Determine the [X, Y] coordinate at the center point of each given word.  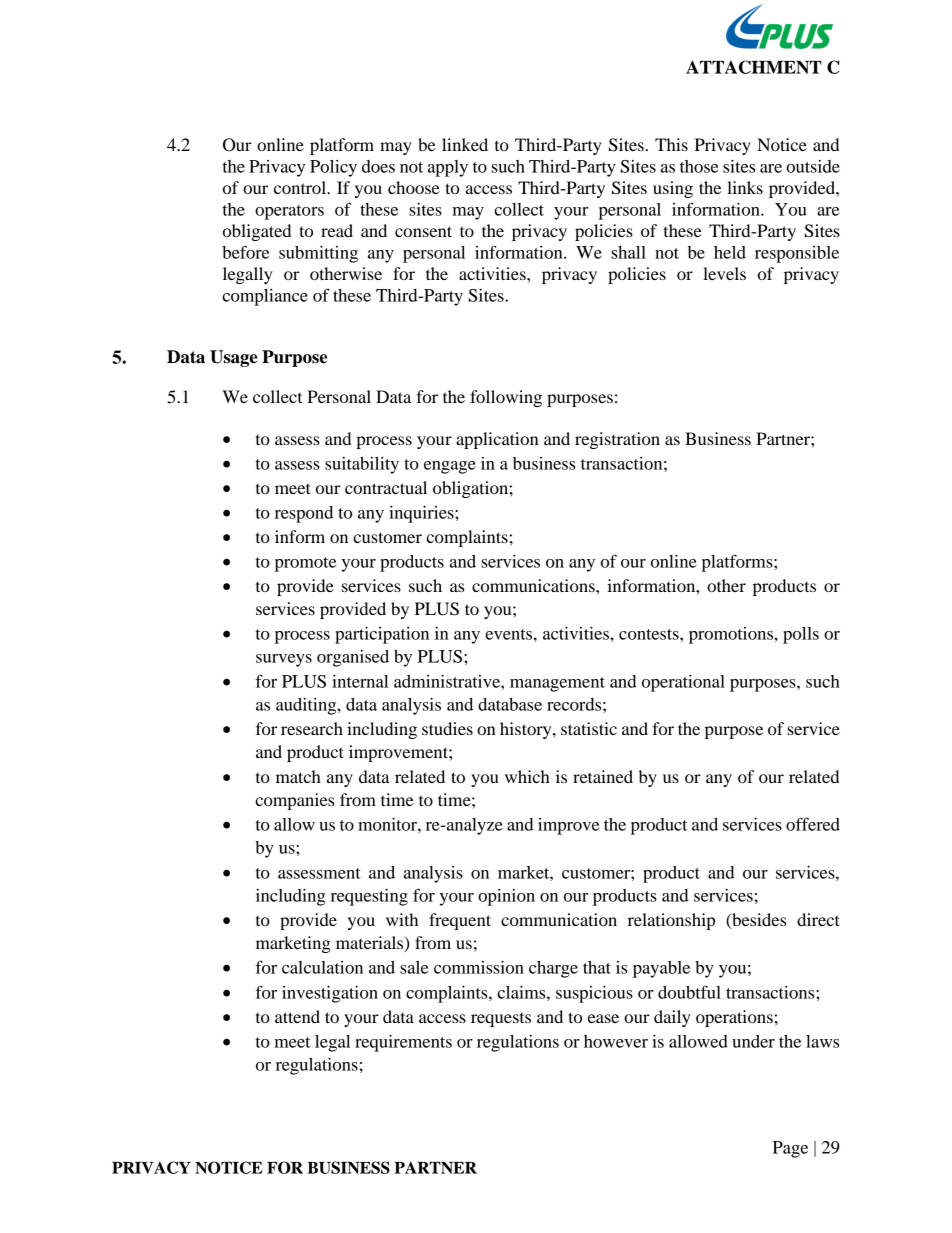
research [312, 728]
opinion [506, 897]
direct [818, 919]
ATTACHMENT [754, 67]
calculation [322, 967]
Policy [333, 168]
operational [683, 683]
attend [297, 1016]
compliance [265, 297]
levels [724, 273]
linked [465, 144]
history [527, 730]
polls [801, 635]
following [506, 398]
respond [304, 514]
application [497, 440]
